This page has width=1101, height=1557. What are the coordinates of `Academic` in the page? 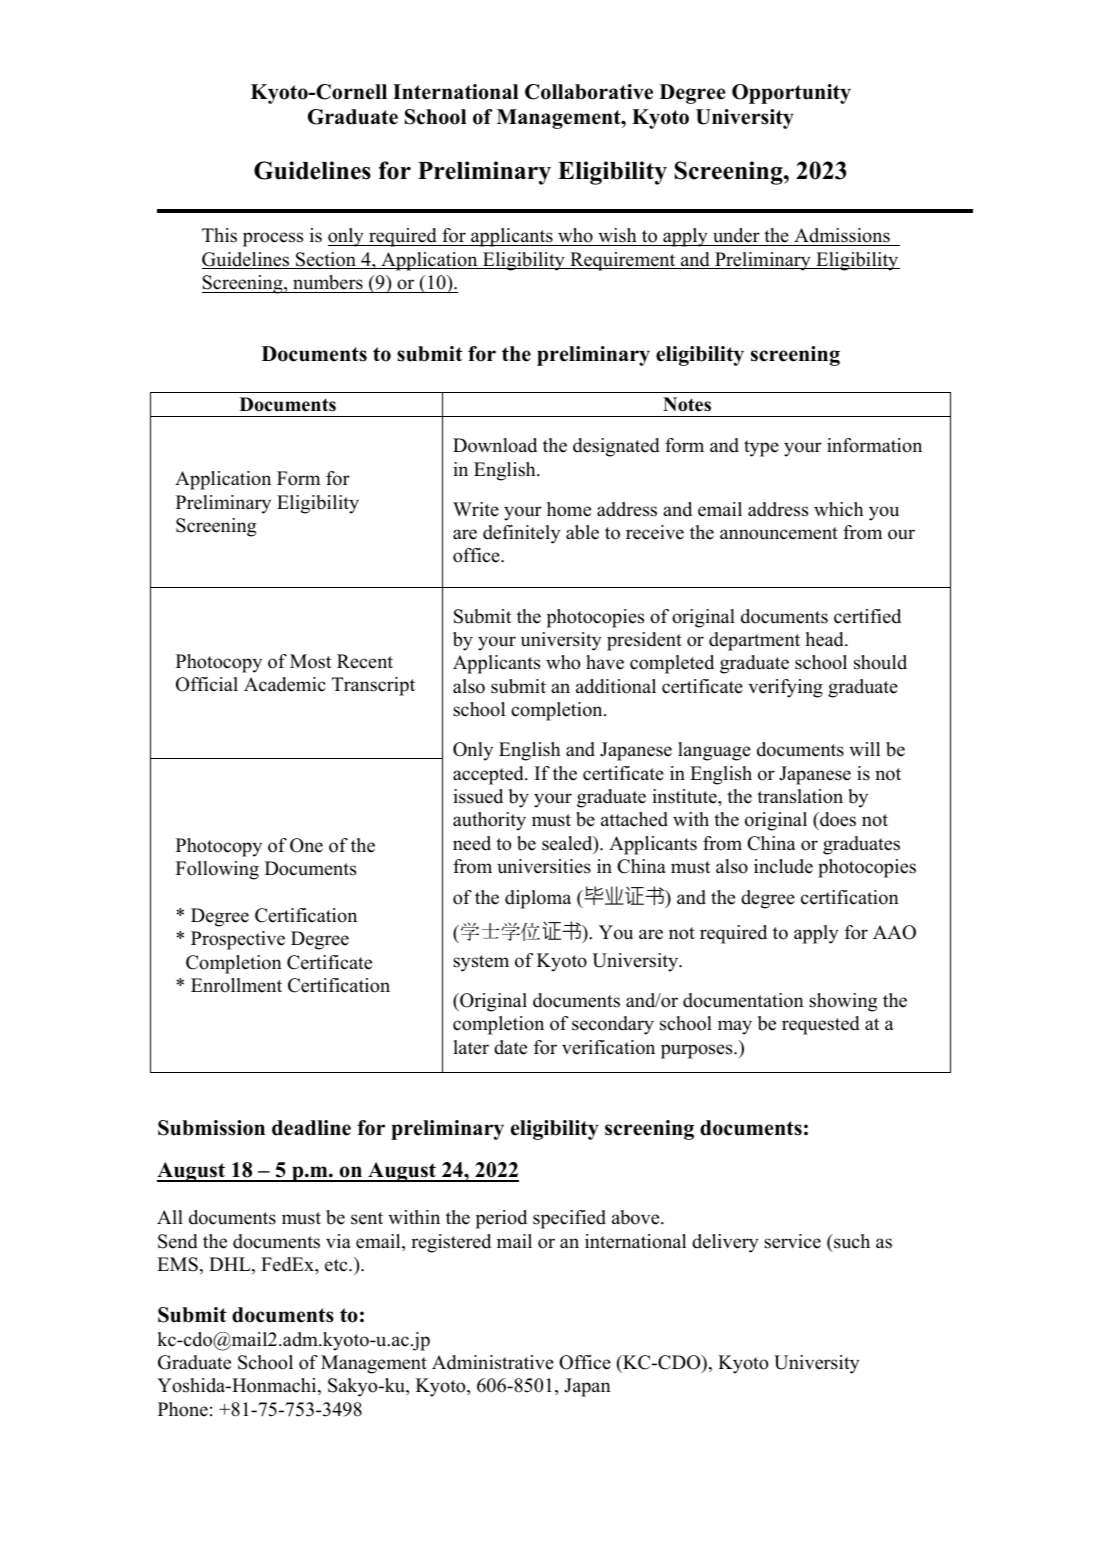 It's located at (285, 684).
